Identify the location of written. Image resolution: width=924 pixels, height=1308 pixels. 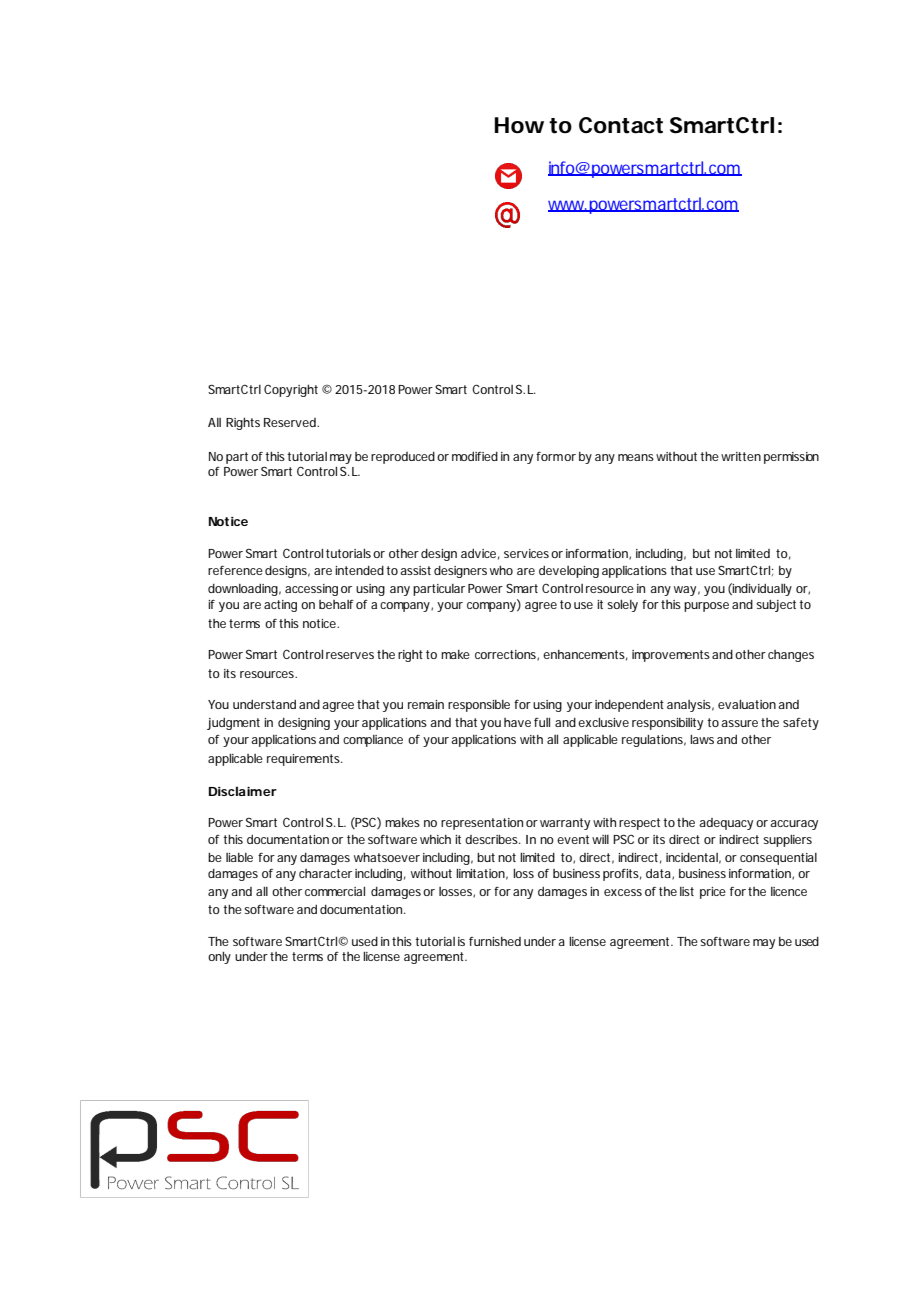
(741, 456).
